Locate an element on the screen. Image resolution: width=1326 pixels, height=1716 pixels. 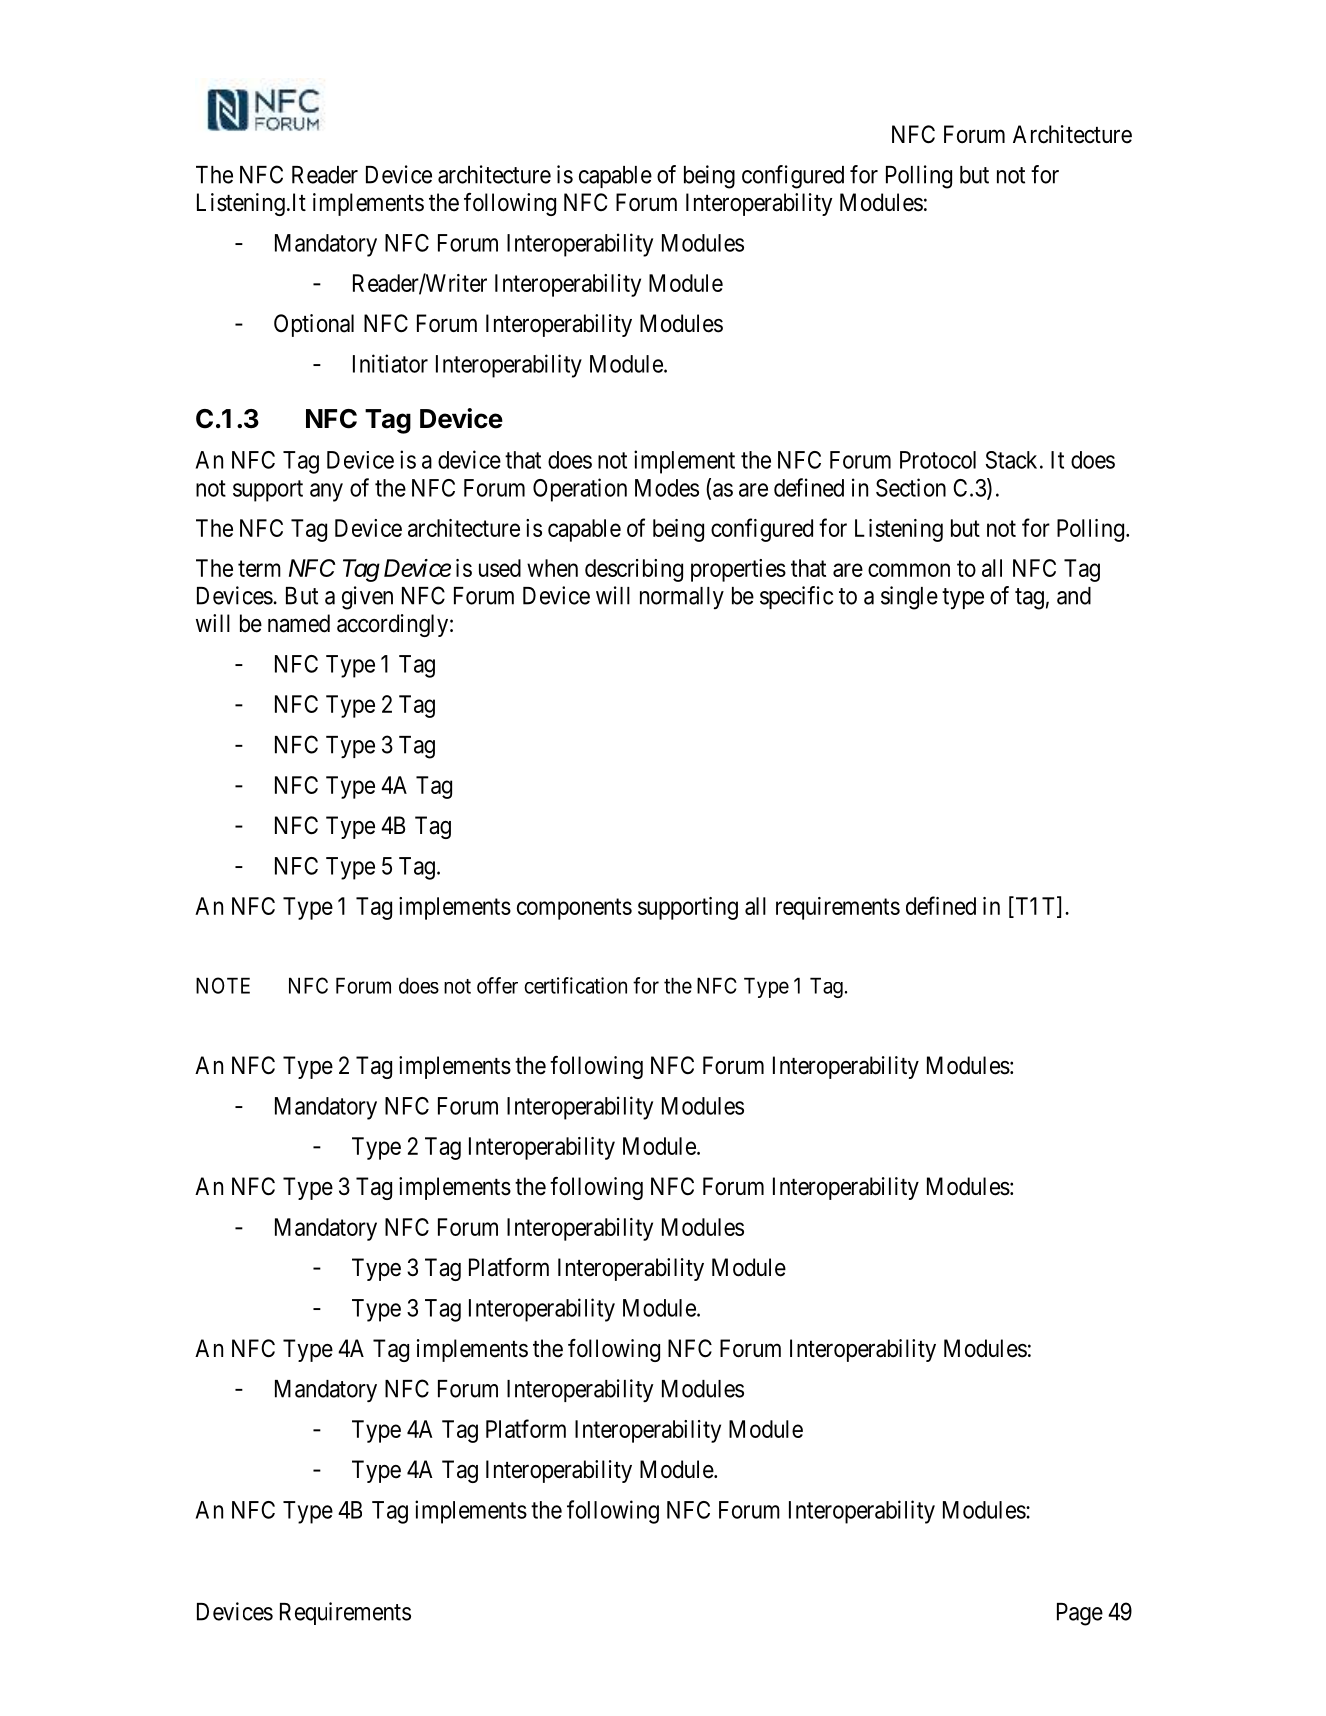
offer is located at coordinates (497, 985).
